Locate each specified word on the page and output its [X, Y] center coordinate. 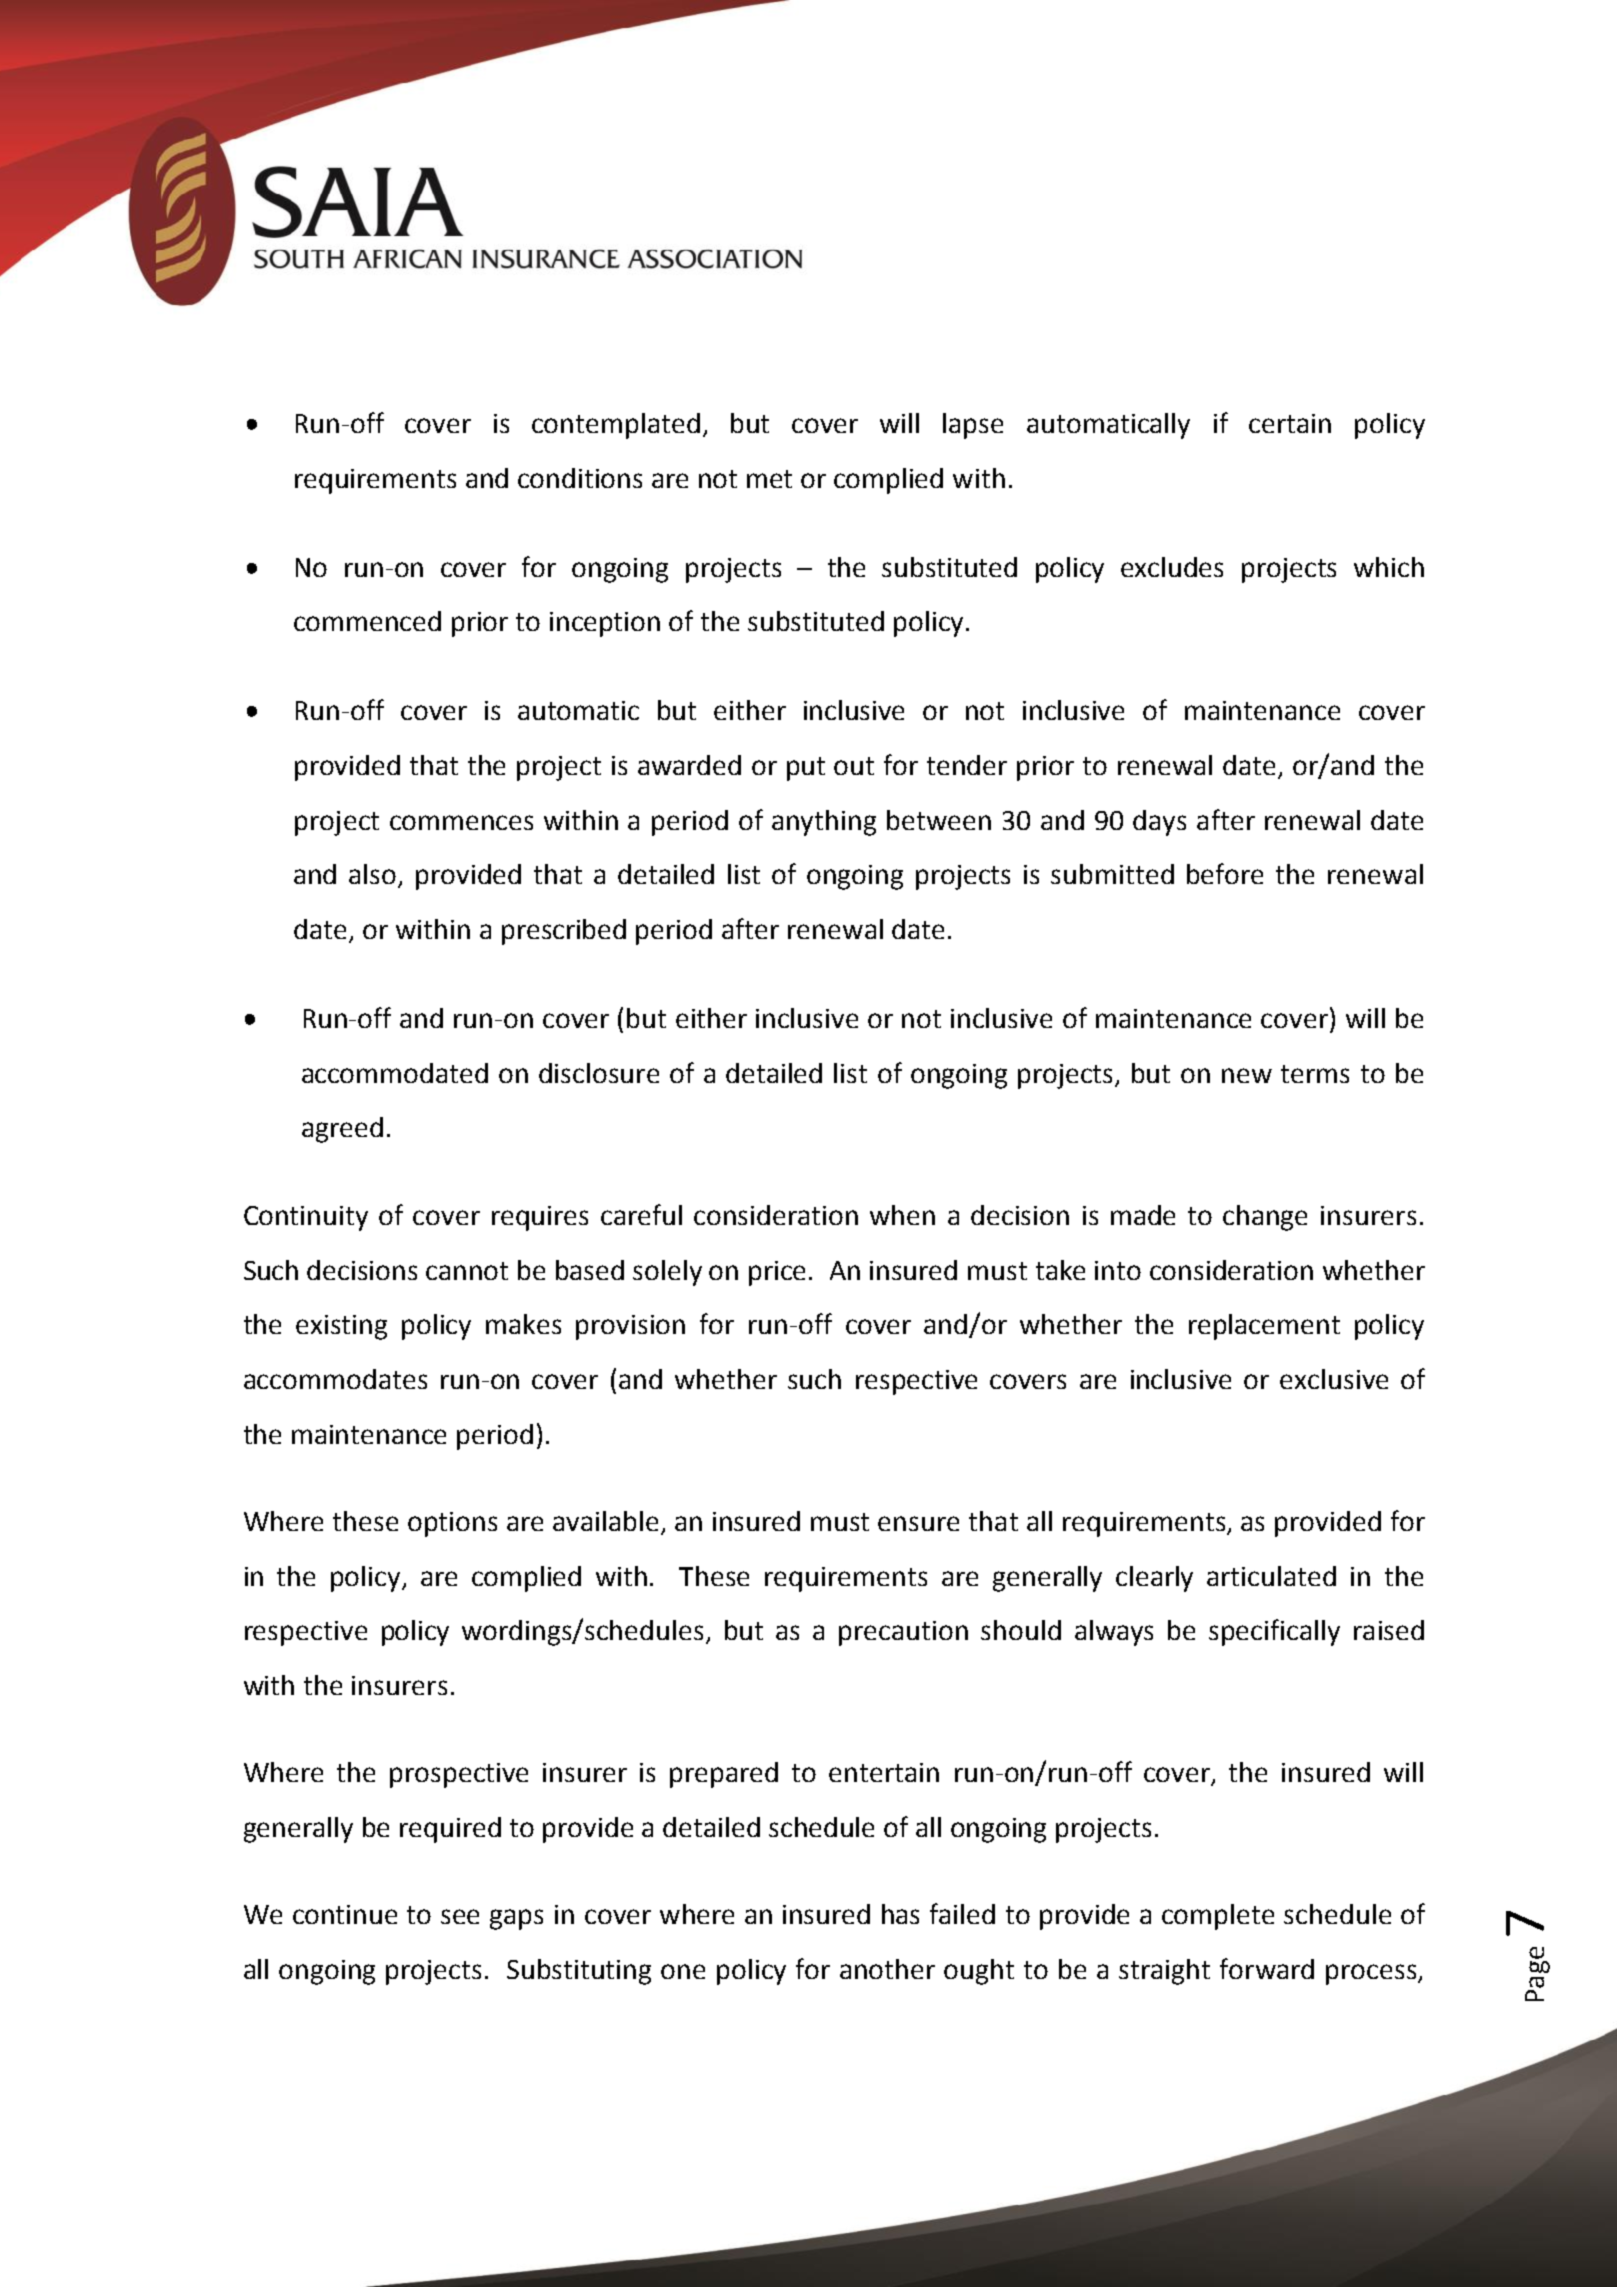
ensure [918, 1523]
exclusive [1334, 1379]
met [769, 479]
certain [1290, 423]
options [452, 1524]
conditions [580, 478]
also [374, 875]
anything [824, 823]
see [460, 1916]
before [1225, 873]
